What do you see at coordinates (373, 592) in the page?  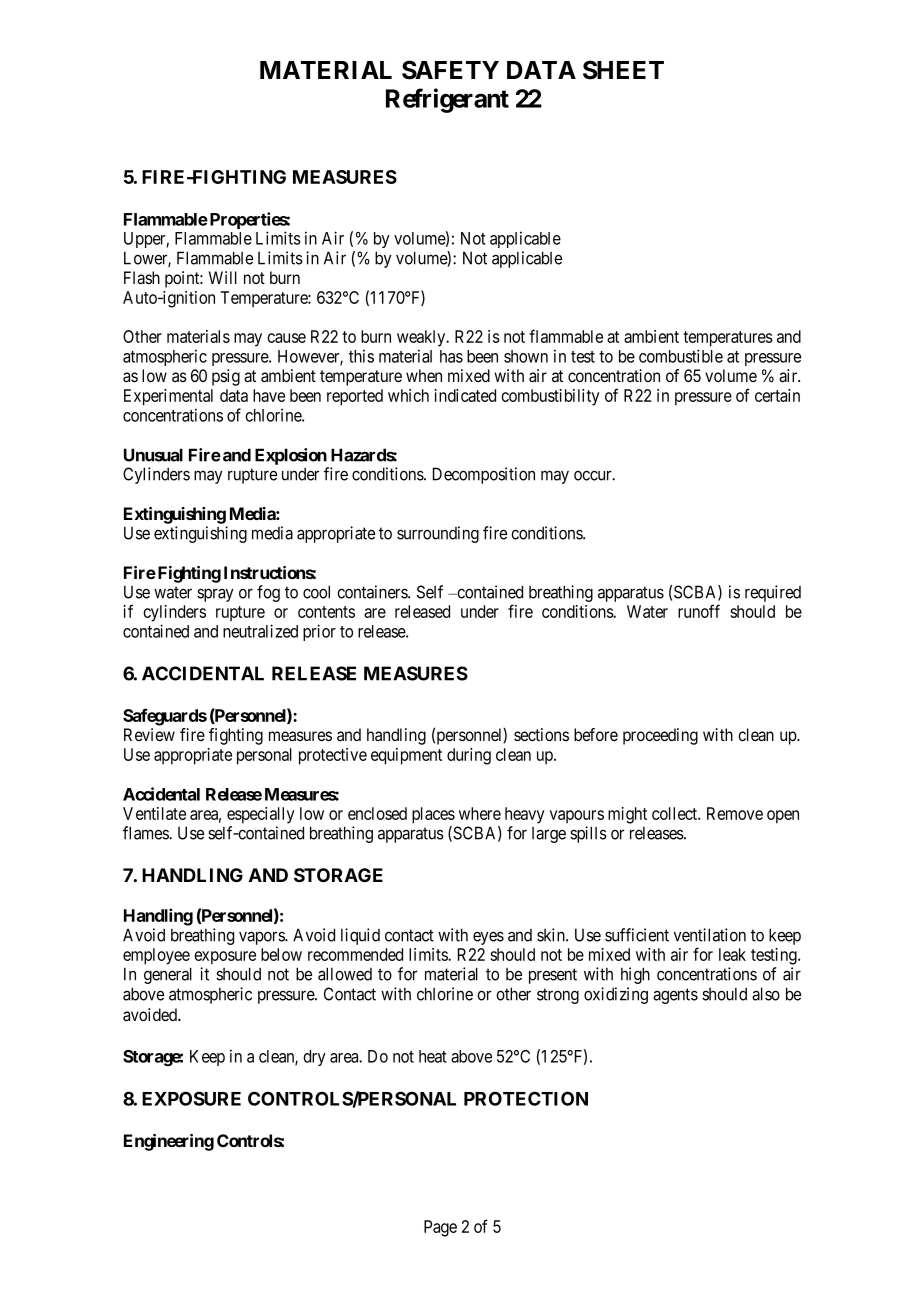 I see `containers` at bounding box center [373, 592].
